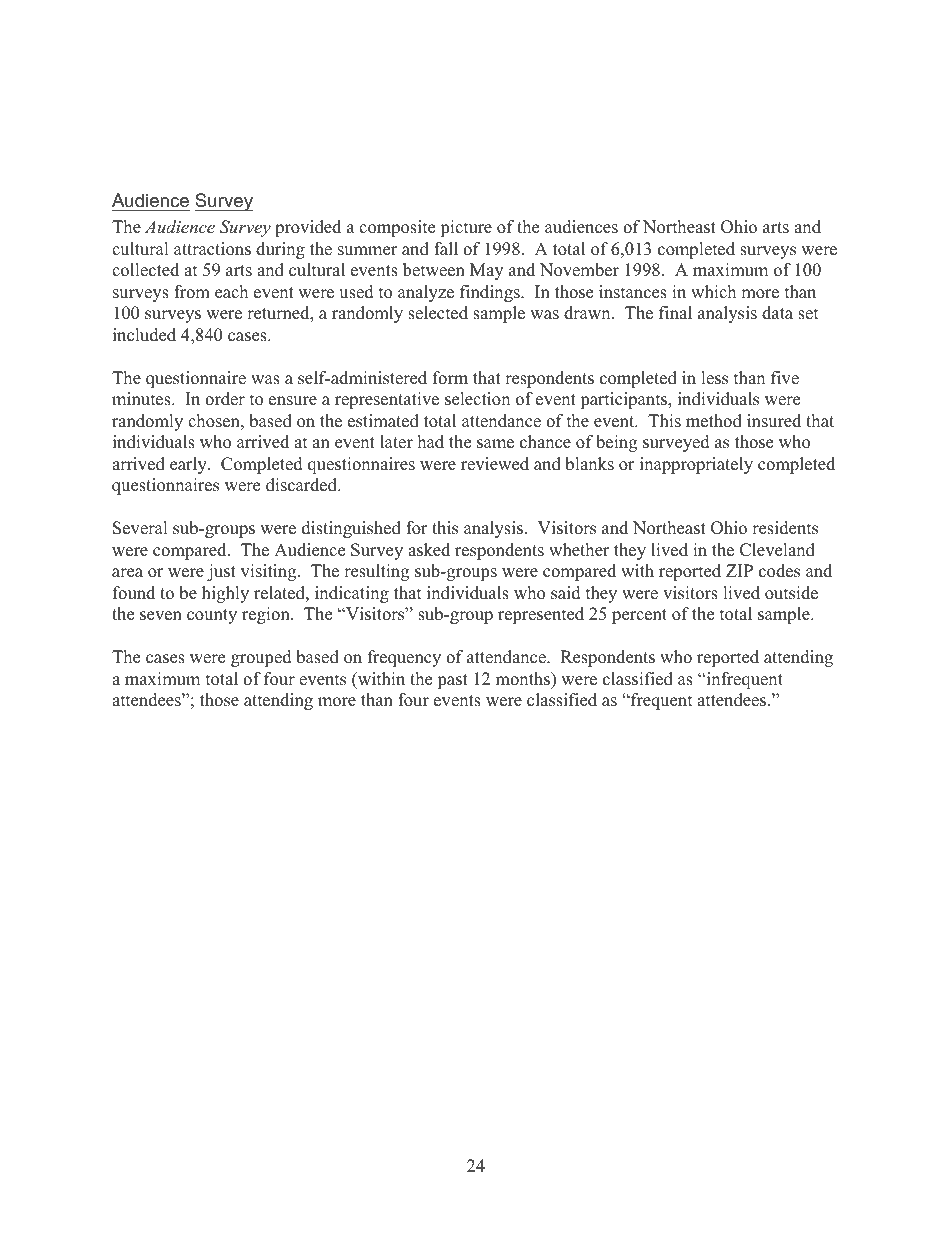  Describe the element at coordinates (696, 465) in the screenshot. I see `inappropriately` at that location.
